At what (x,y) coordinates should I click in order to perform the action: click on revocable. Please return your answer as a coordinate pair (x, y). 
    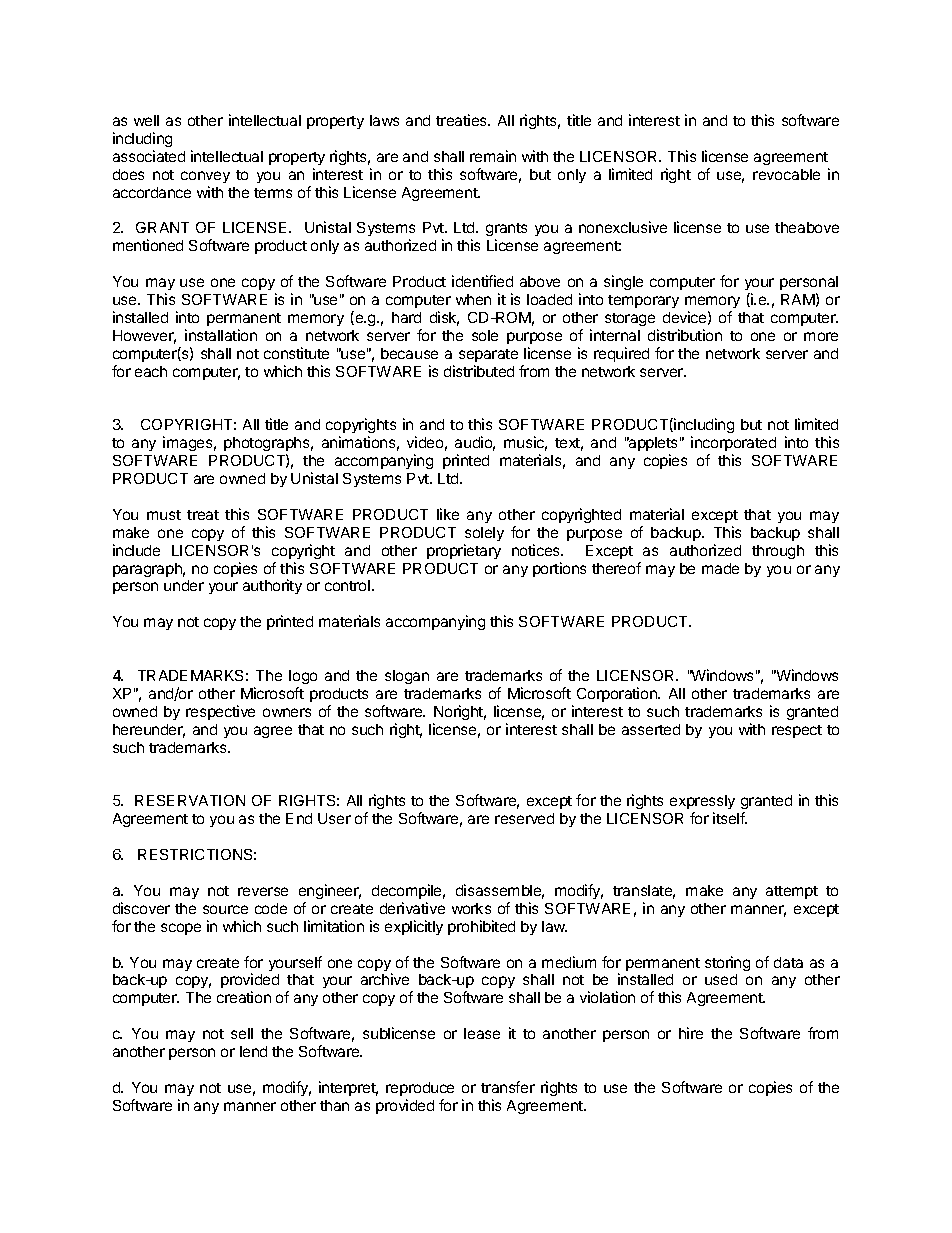
    Looking at the image, I should click on (786, 174).
